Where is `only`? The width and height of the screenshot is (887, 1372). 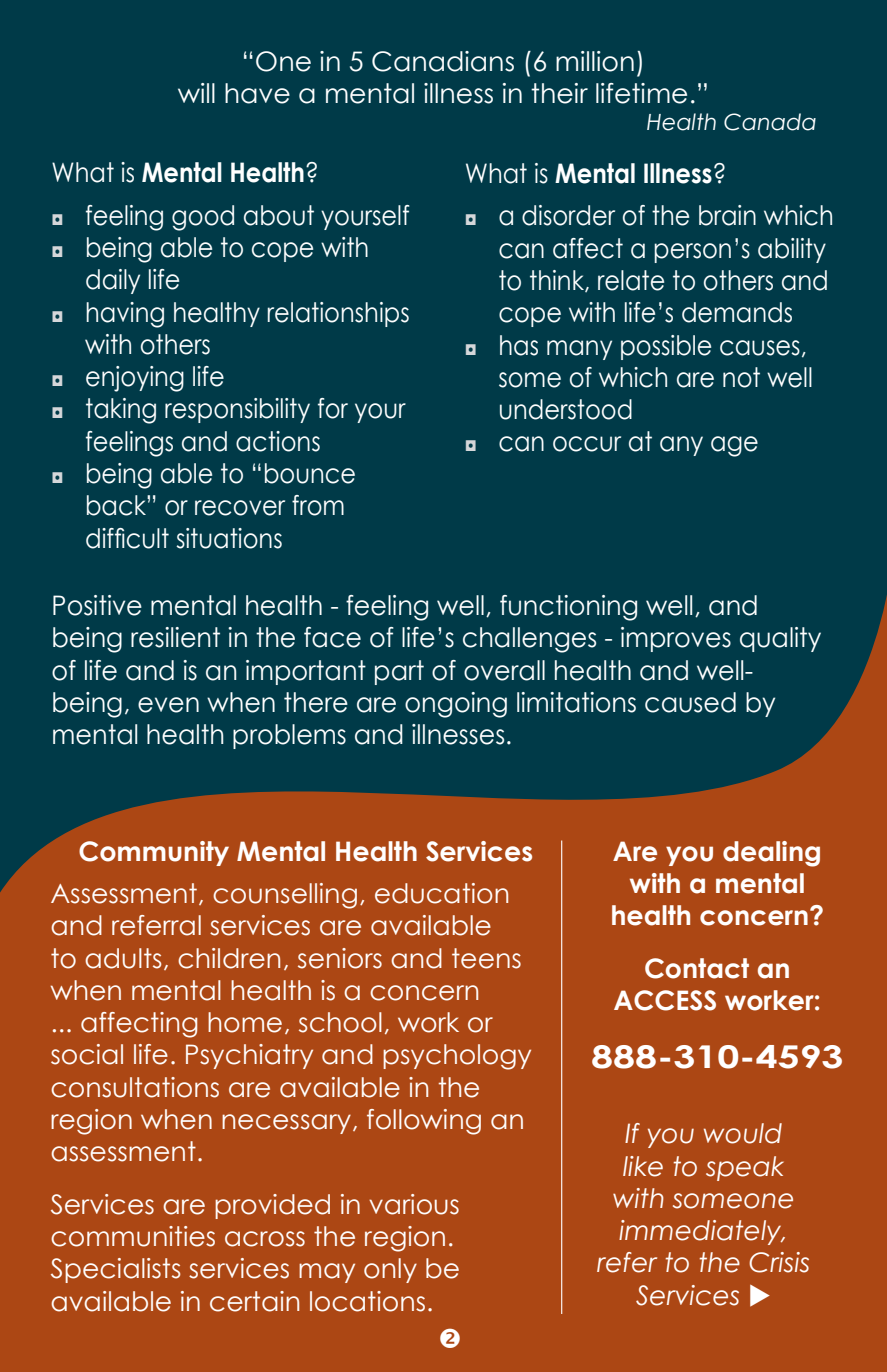
only is located at coordinates (390, 1270).
